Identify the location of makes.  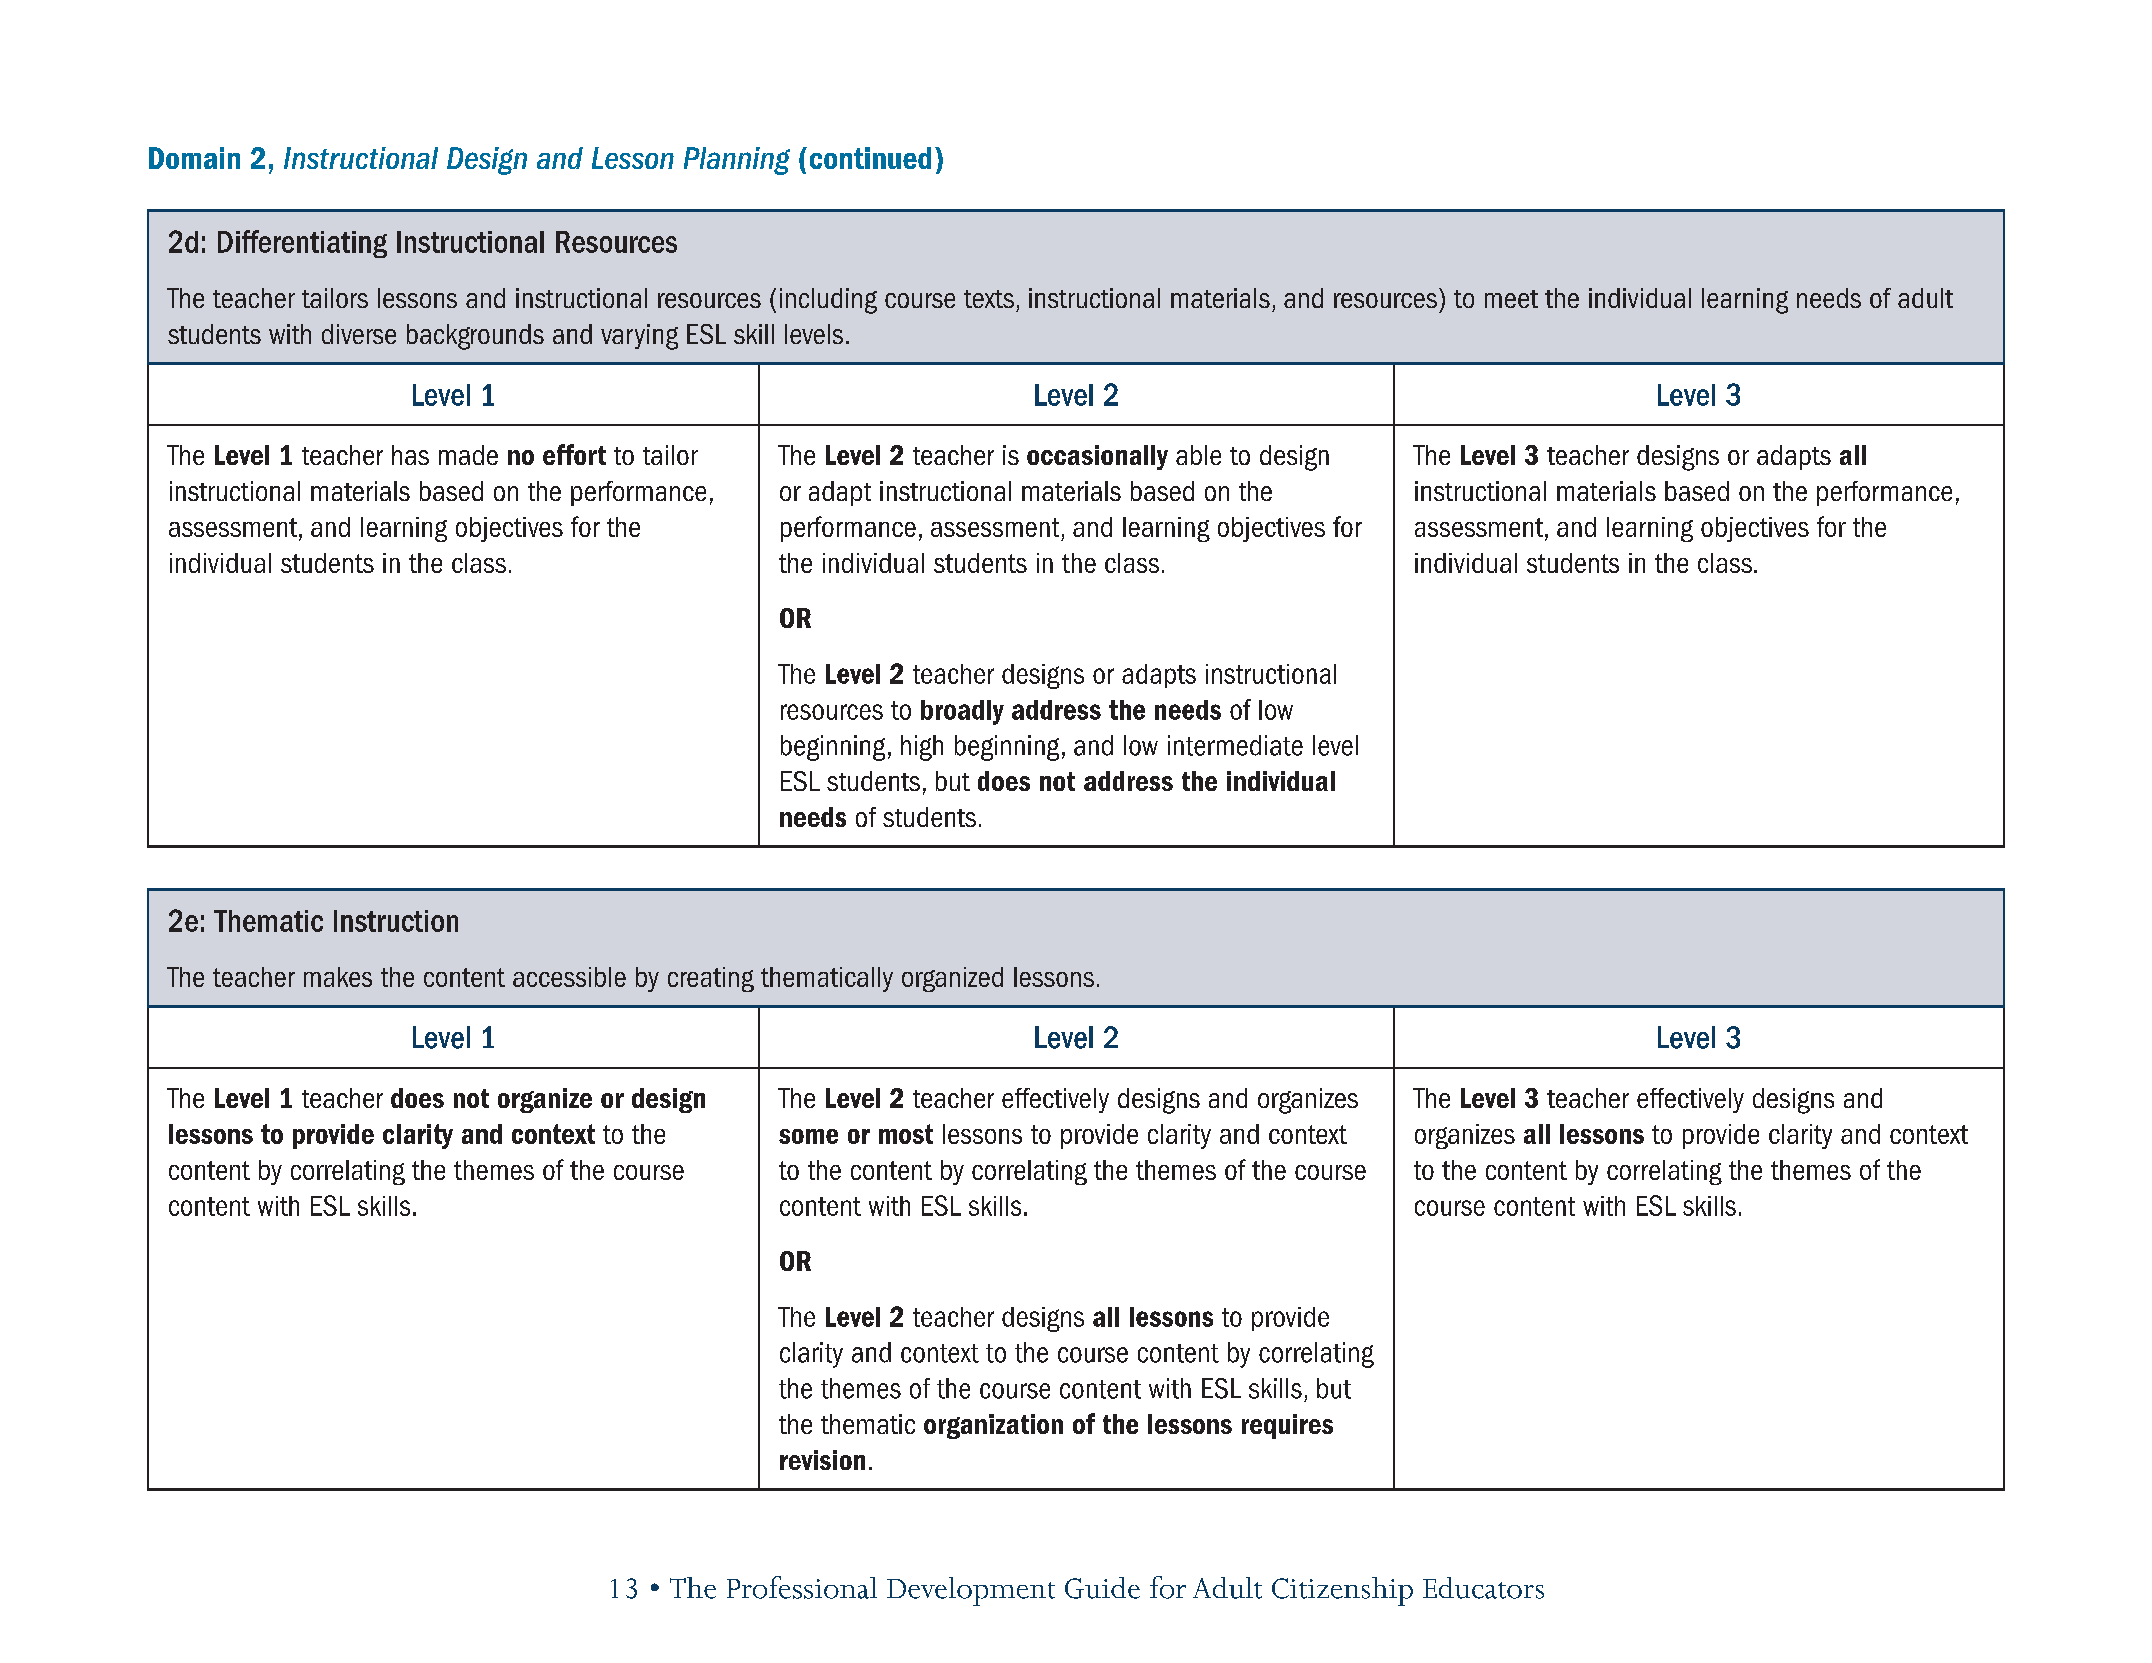
(338, 977).
